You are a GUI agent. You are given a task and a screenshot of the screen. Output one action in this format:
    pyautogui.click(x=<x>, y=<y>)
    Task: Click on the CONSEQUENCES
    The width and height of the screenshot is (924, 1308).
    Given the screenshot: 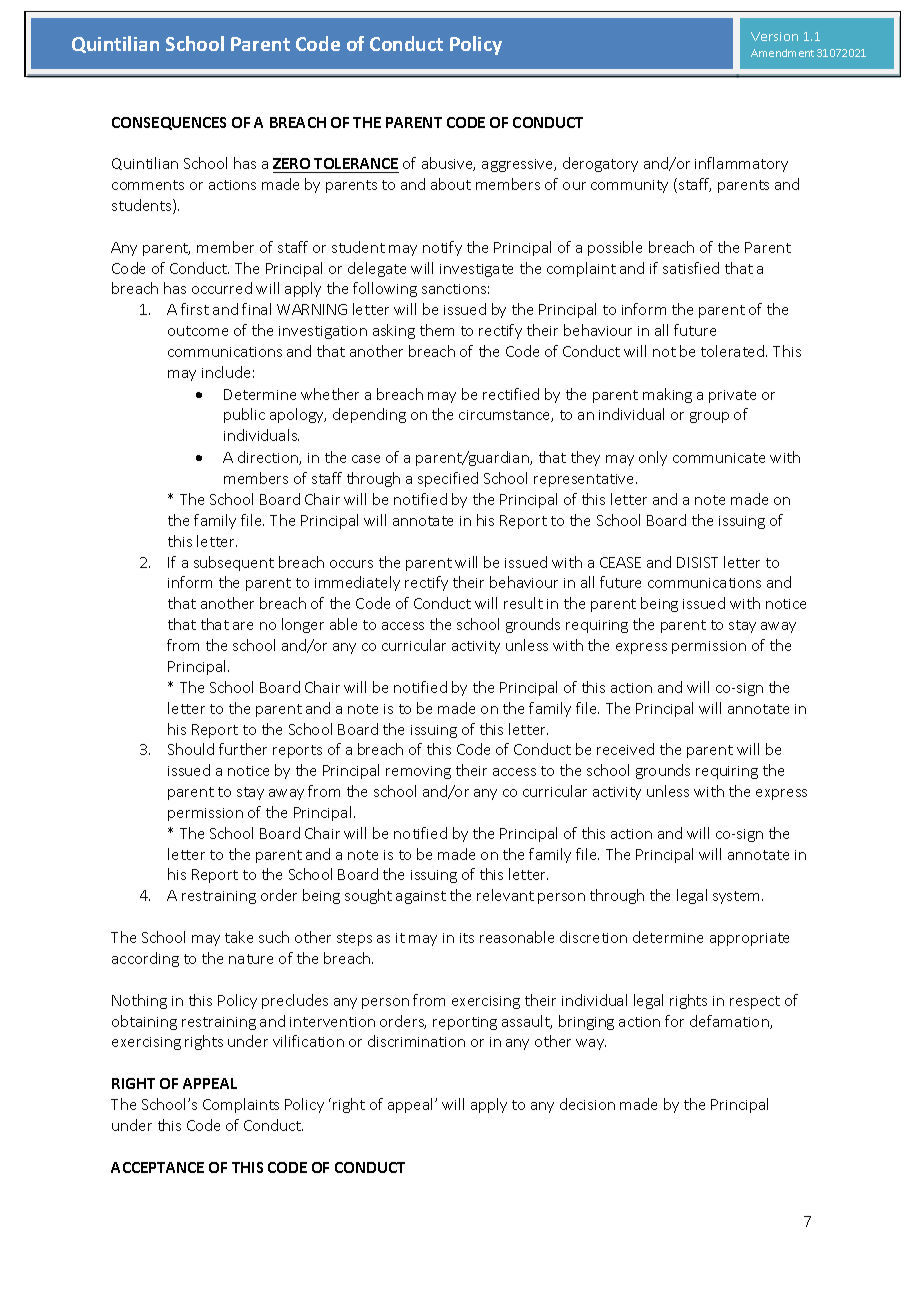 What is the action you would take?
    pyautogui.click(x=169, y=123)
